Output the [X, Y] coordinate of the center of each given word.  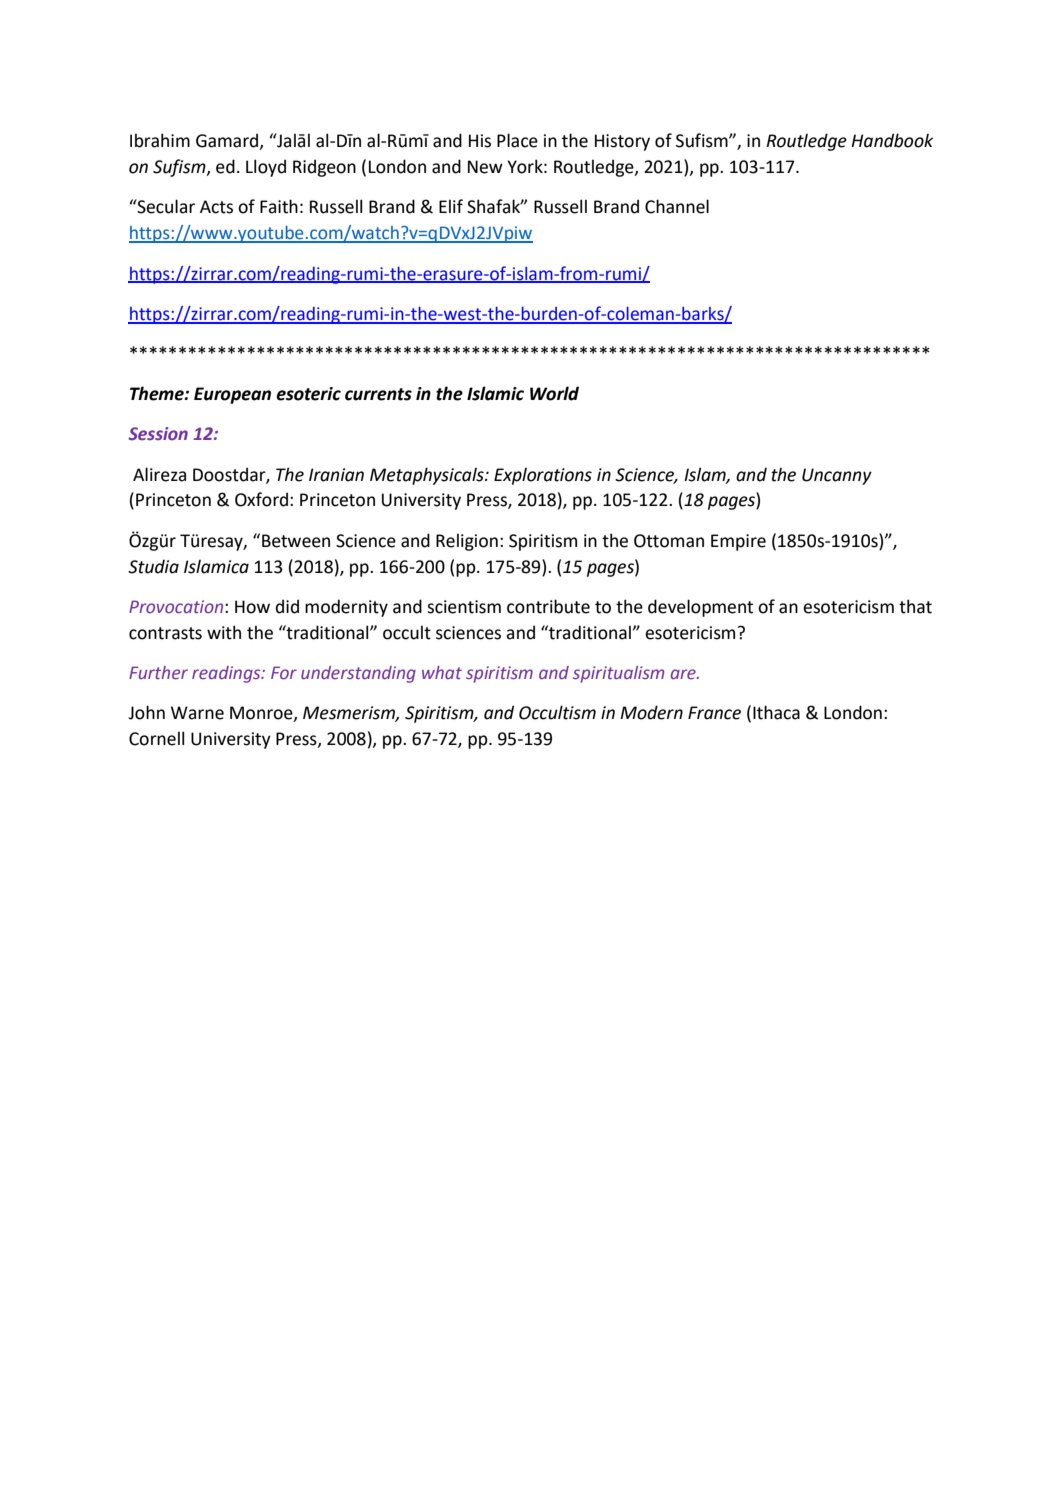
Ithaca [776, 712]
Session [158, 433]
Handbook [892, 140]
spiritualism [618, 674]
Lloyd [266, 168]
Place [517, 140]
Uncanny [837, 476]
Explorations [543, 476]
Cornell [156, 738]
